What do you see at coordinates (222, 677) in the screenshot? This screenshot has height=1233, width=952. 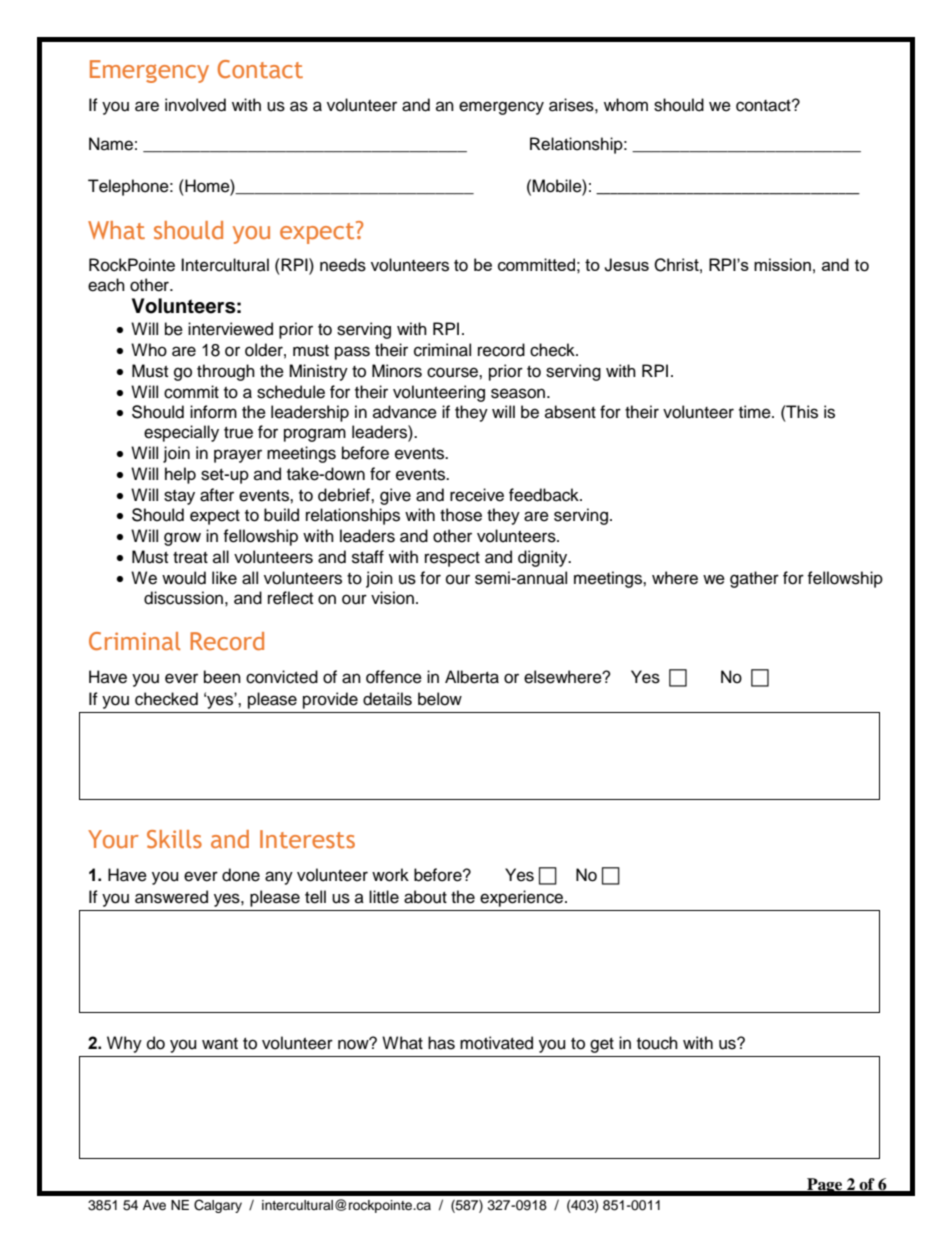 I see `been` at bounding box center [222, 677].
